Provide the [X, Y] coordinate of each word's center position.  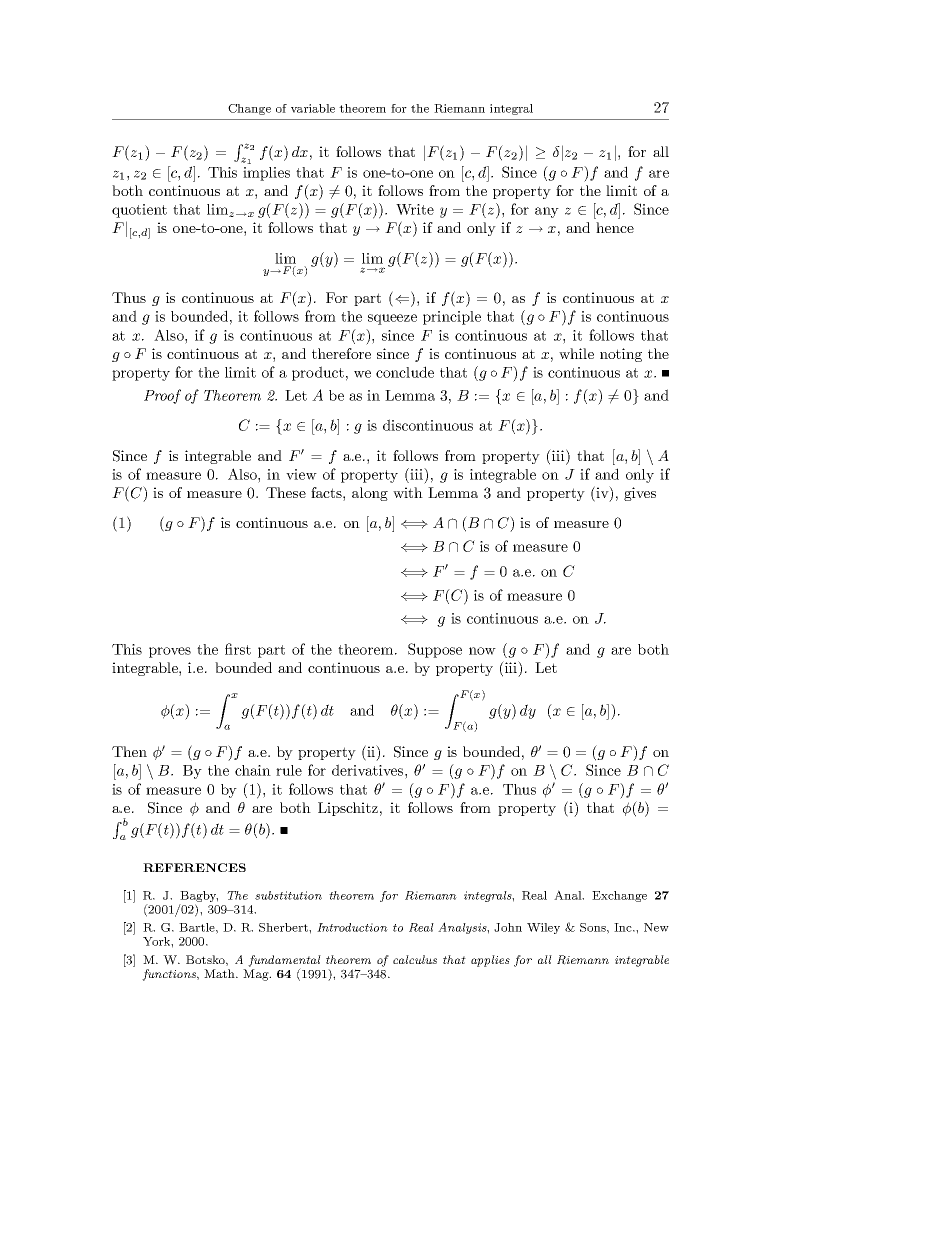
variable [313, 108]
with [408, 492]
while [576, 353]
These [286, 492]
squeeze [392, 319]
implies [266, 174]
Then [129, 751]
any [547, 212]
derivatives [369, 770]
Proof [162, 396]
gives [640, 494]
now [482, 651]
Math [220, 973]
